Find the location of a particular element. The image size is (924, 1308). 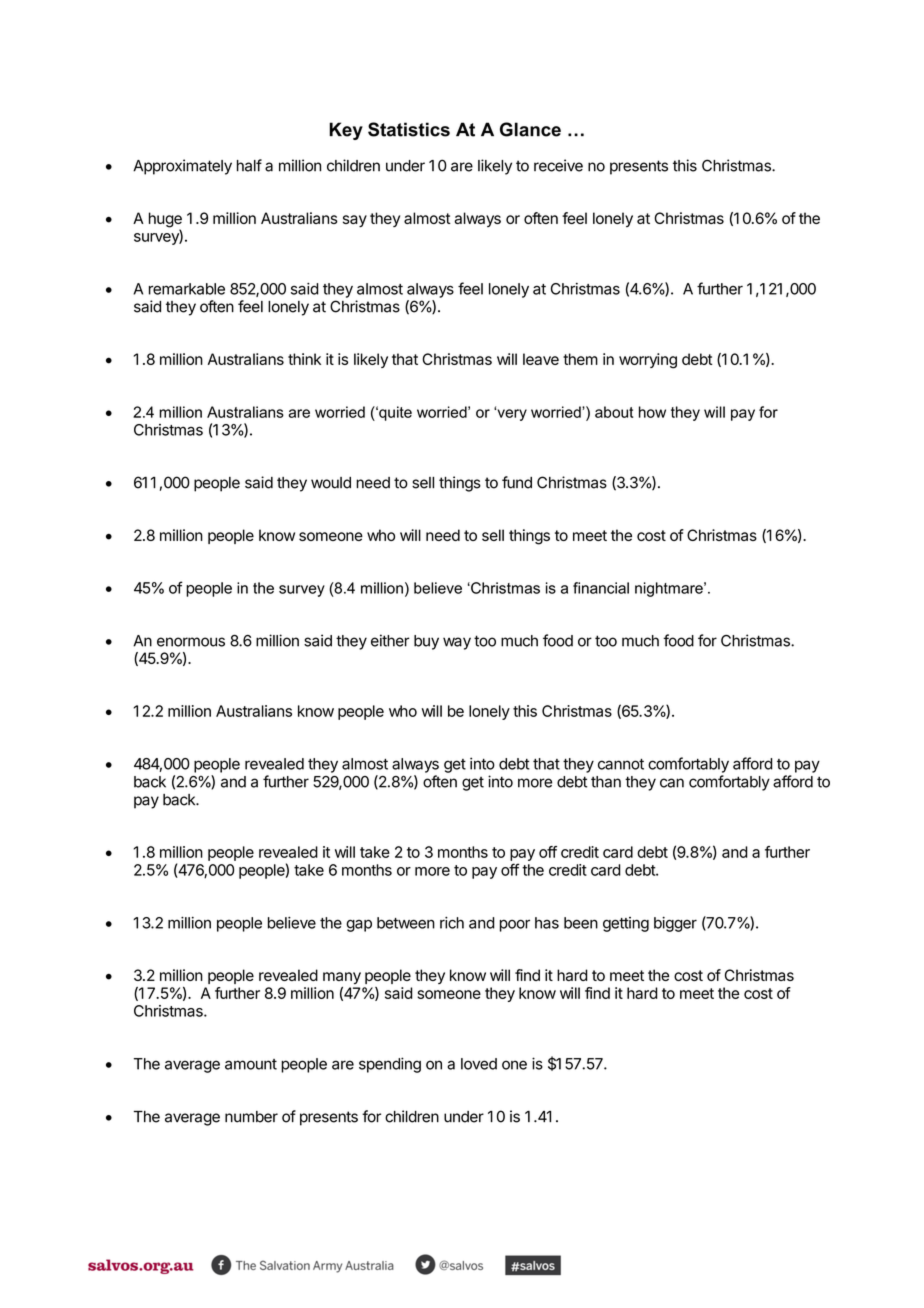

Statistics is located at coordinates (409, 129).
